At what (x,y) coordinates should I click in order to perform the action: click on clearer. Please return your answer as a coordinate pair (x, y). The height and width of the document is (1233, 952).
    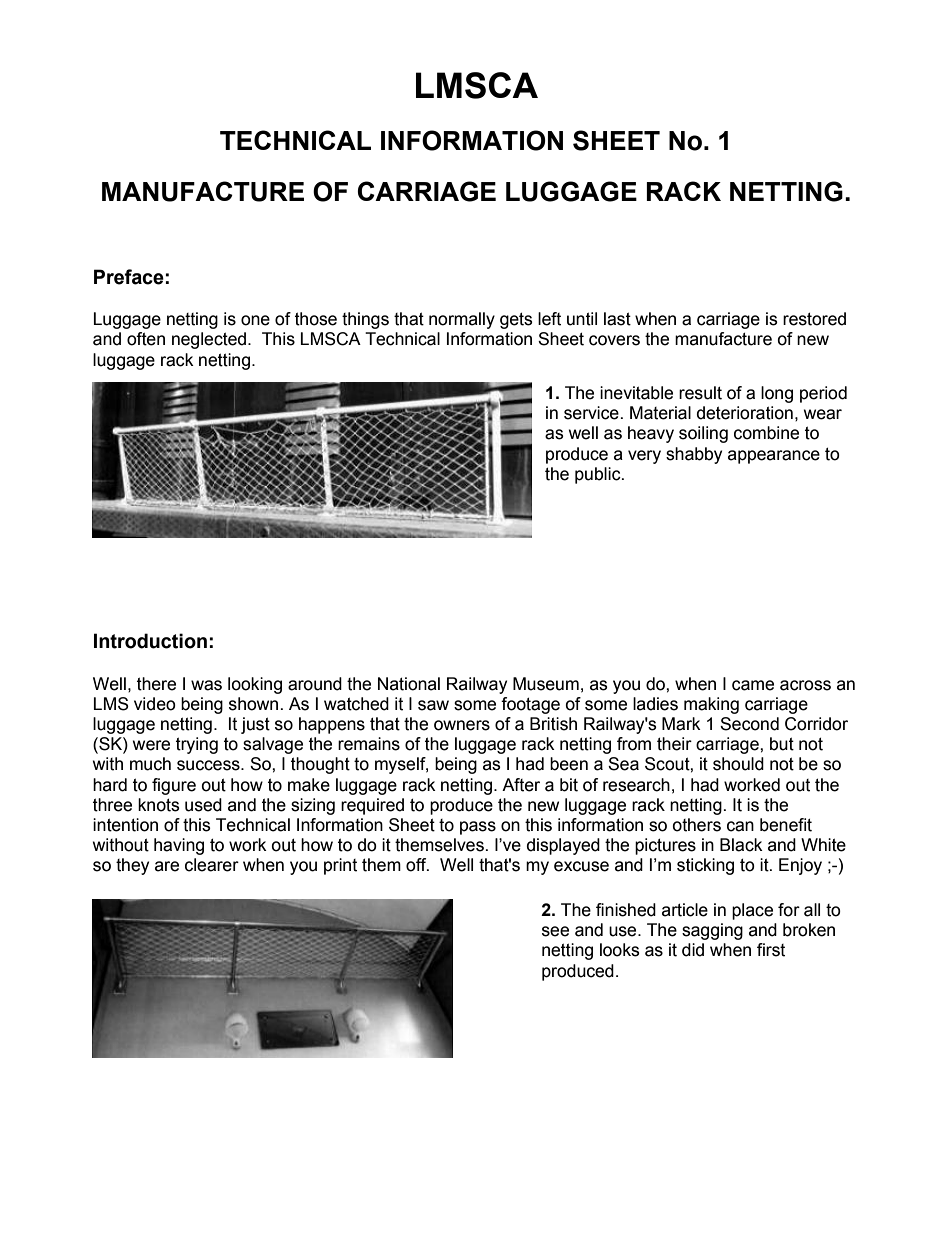
    Looking at the image, I should click on (212, 865).
